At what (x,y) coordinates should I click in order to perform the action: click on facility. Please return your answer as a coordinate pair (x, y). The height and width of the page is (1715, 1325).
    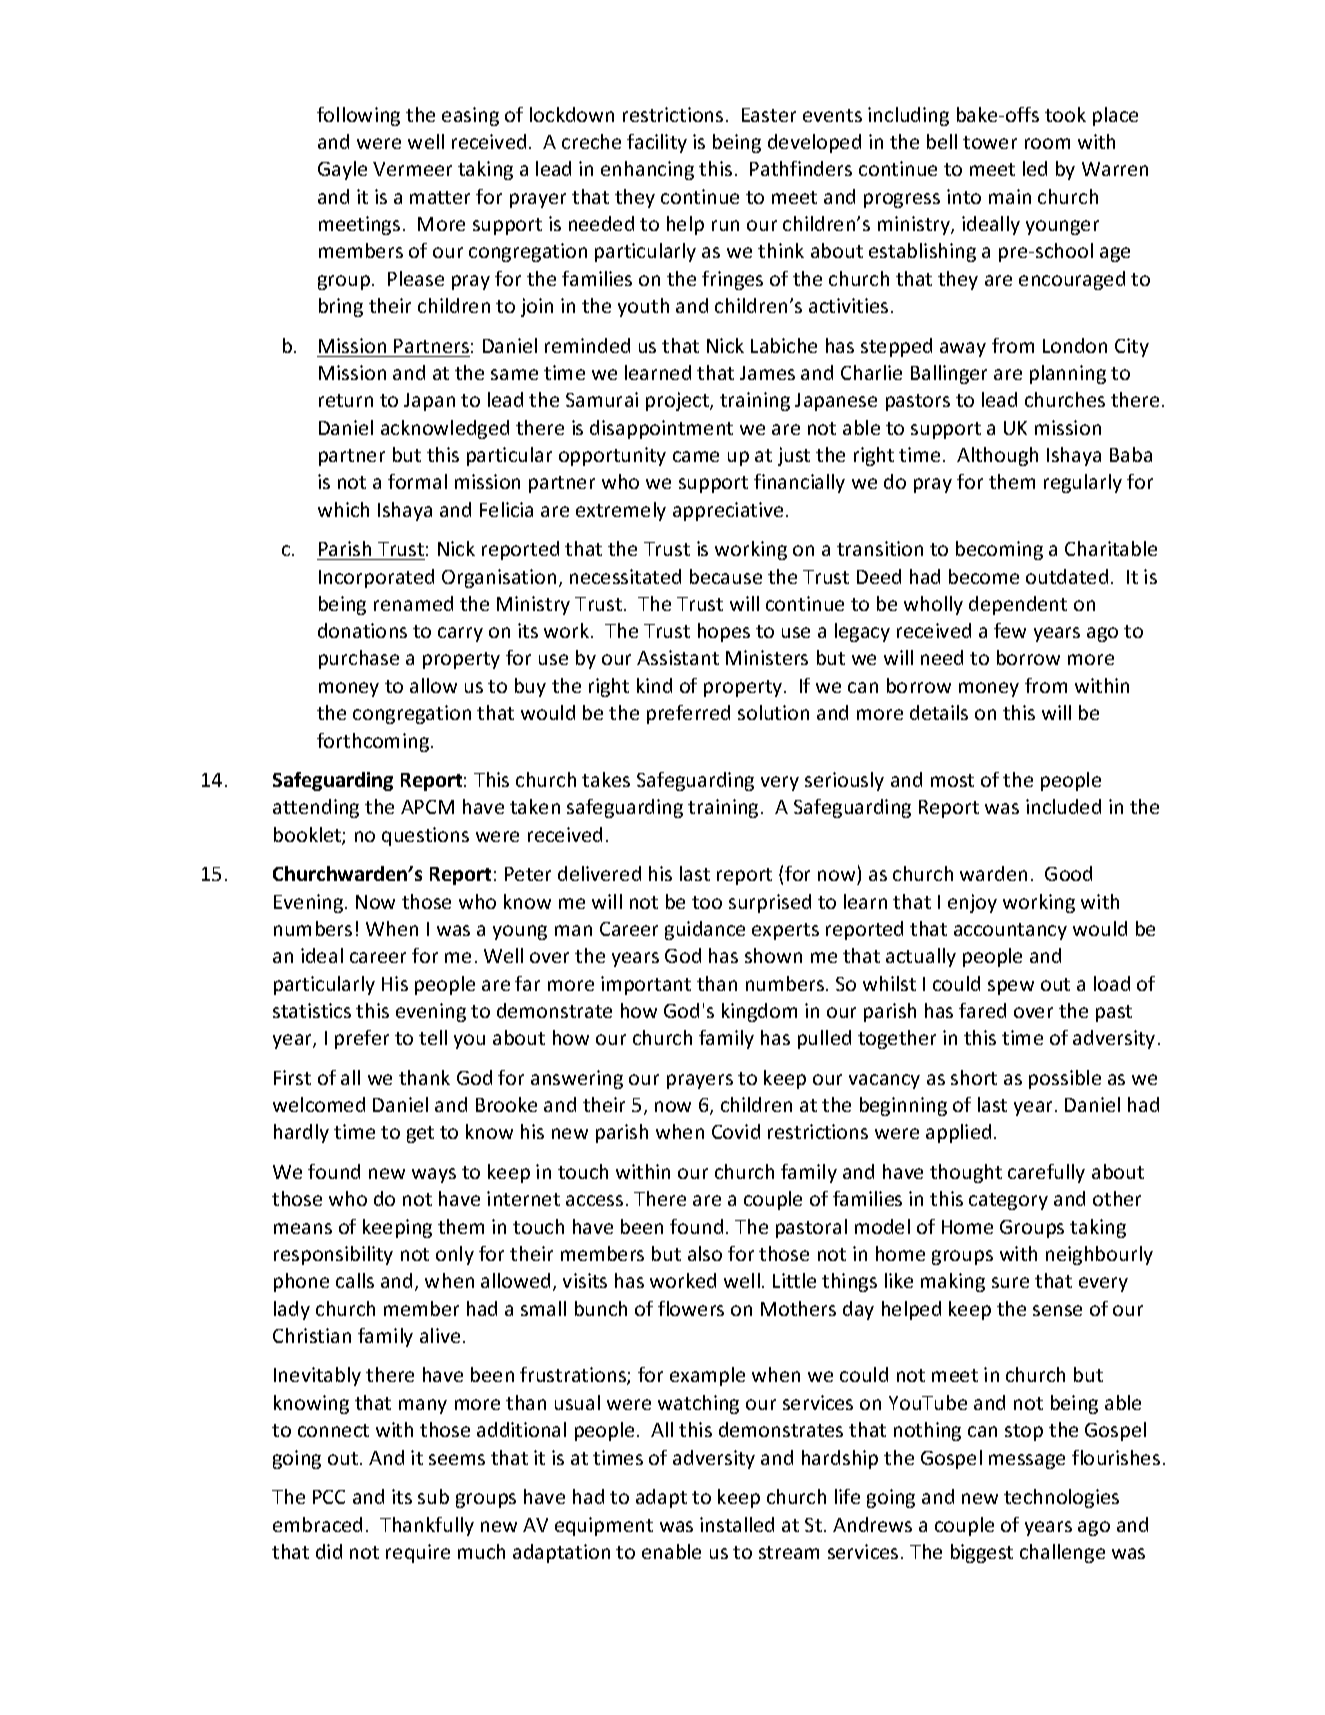
    Looking at the image, I should click on (657, 143).
